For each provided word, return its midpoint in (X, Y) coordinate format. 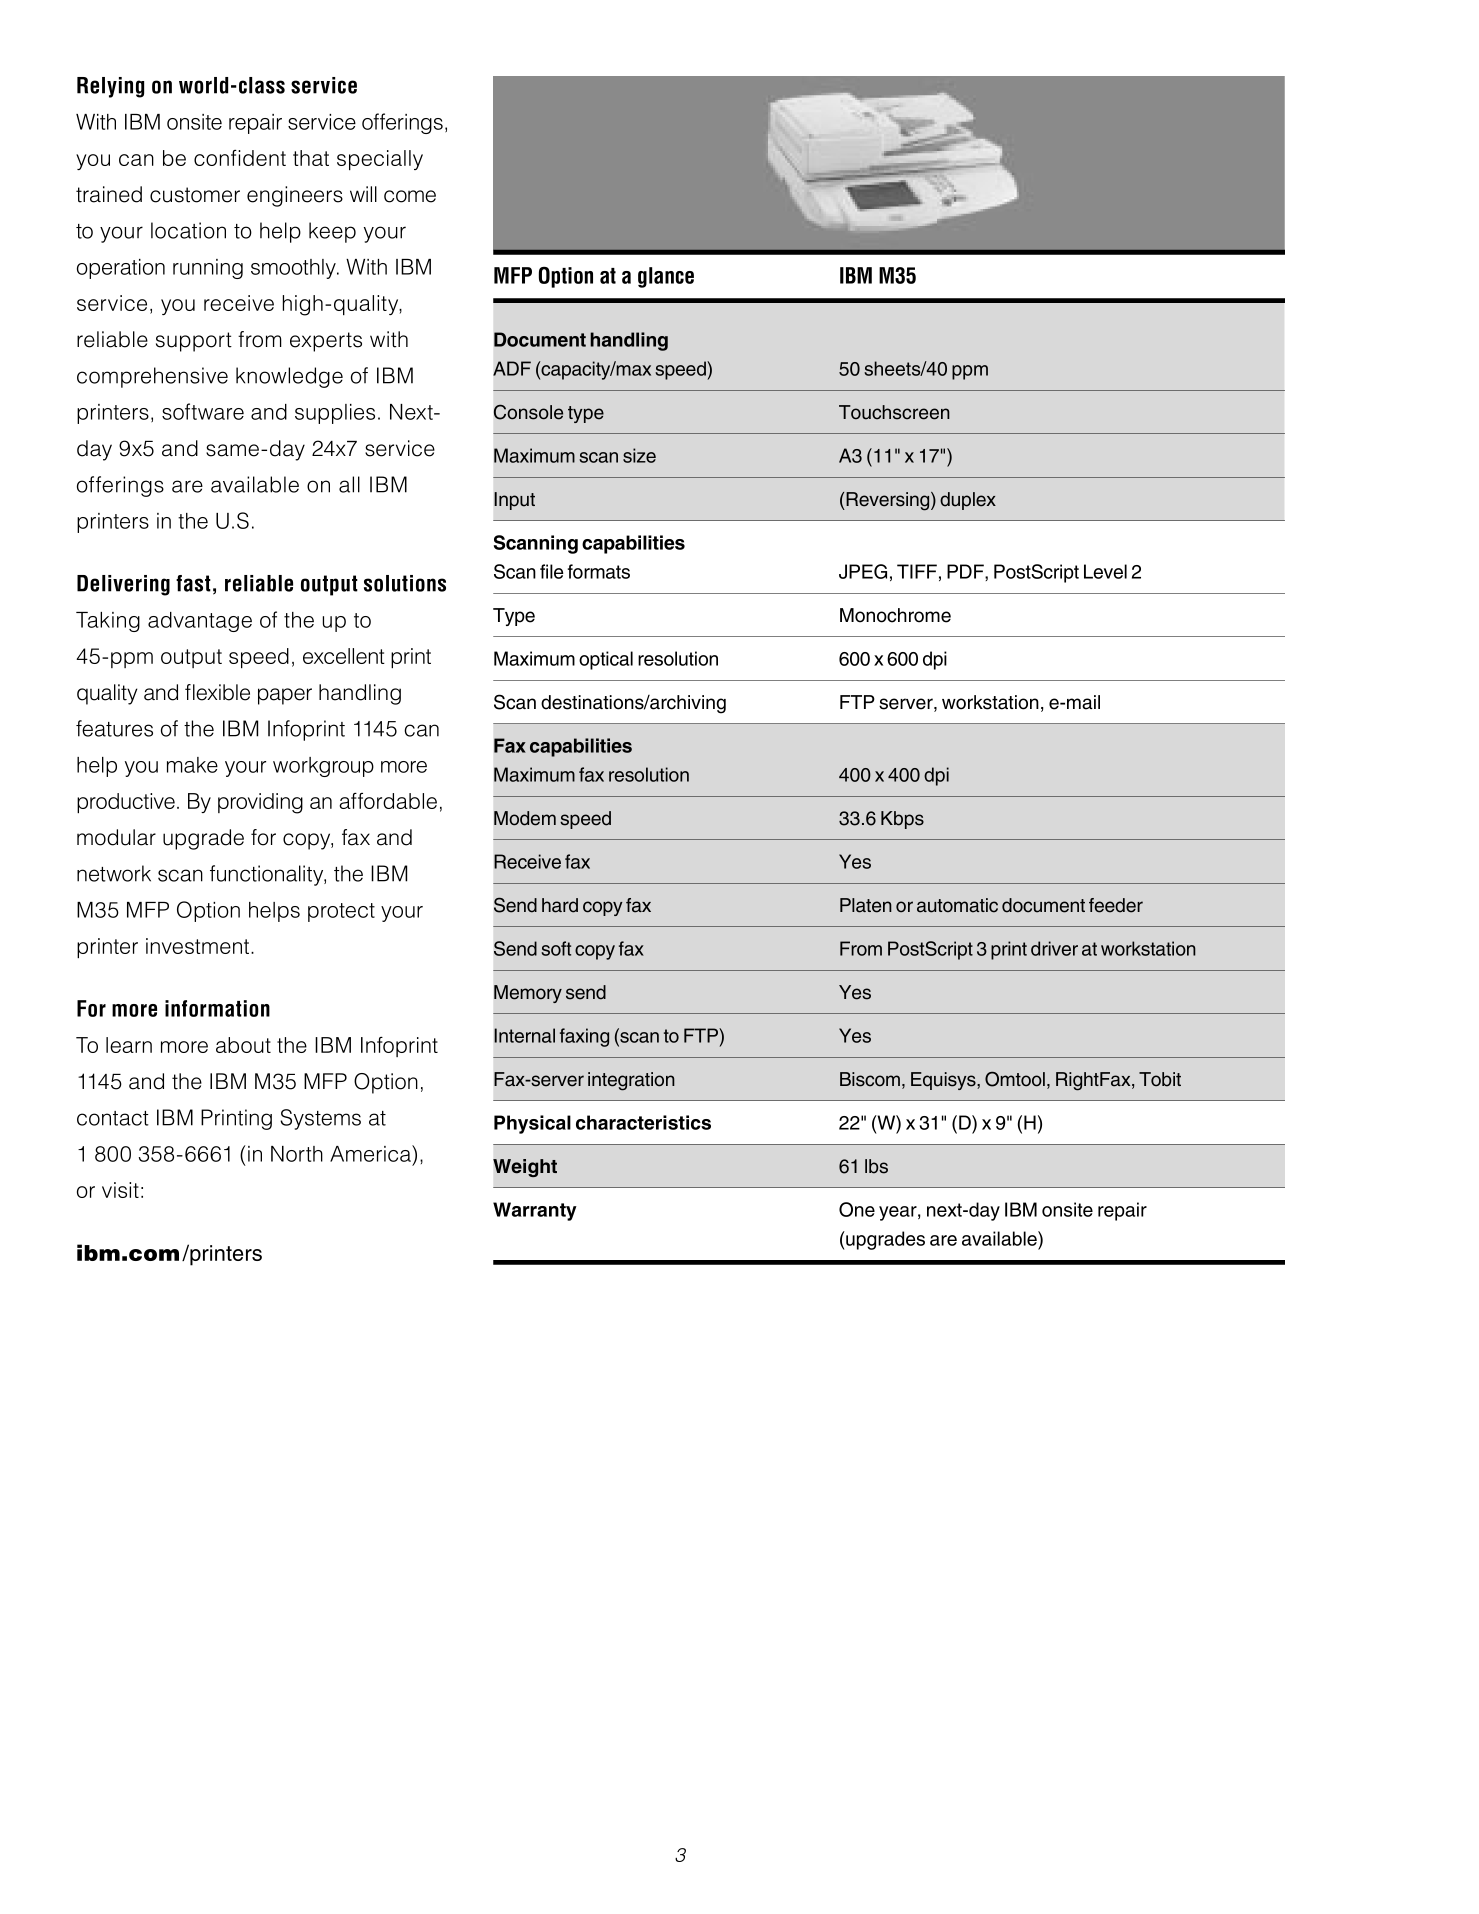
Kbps (902, 820)
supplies (335, 414)
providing (260, 803)
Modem (525, 818)
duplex (968, 501)
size (639, 455)
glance (666, 277)
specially (380, 160)
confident (240, 158)
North (297, 1154)
